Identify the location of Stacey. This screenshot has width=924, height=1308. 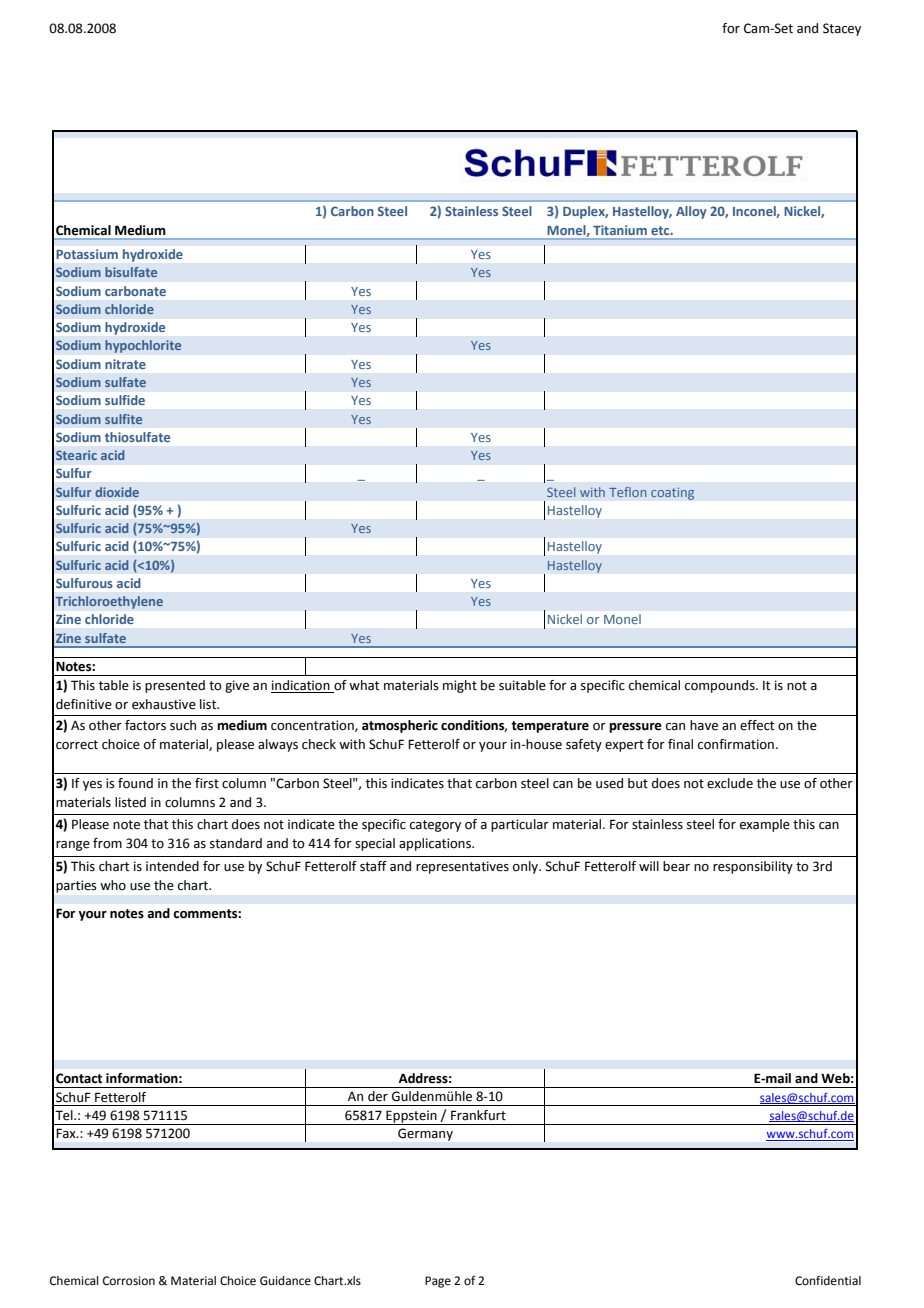
(842, 29).
